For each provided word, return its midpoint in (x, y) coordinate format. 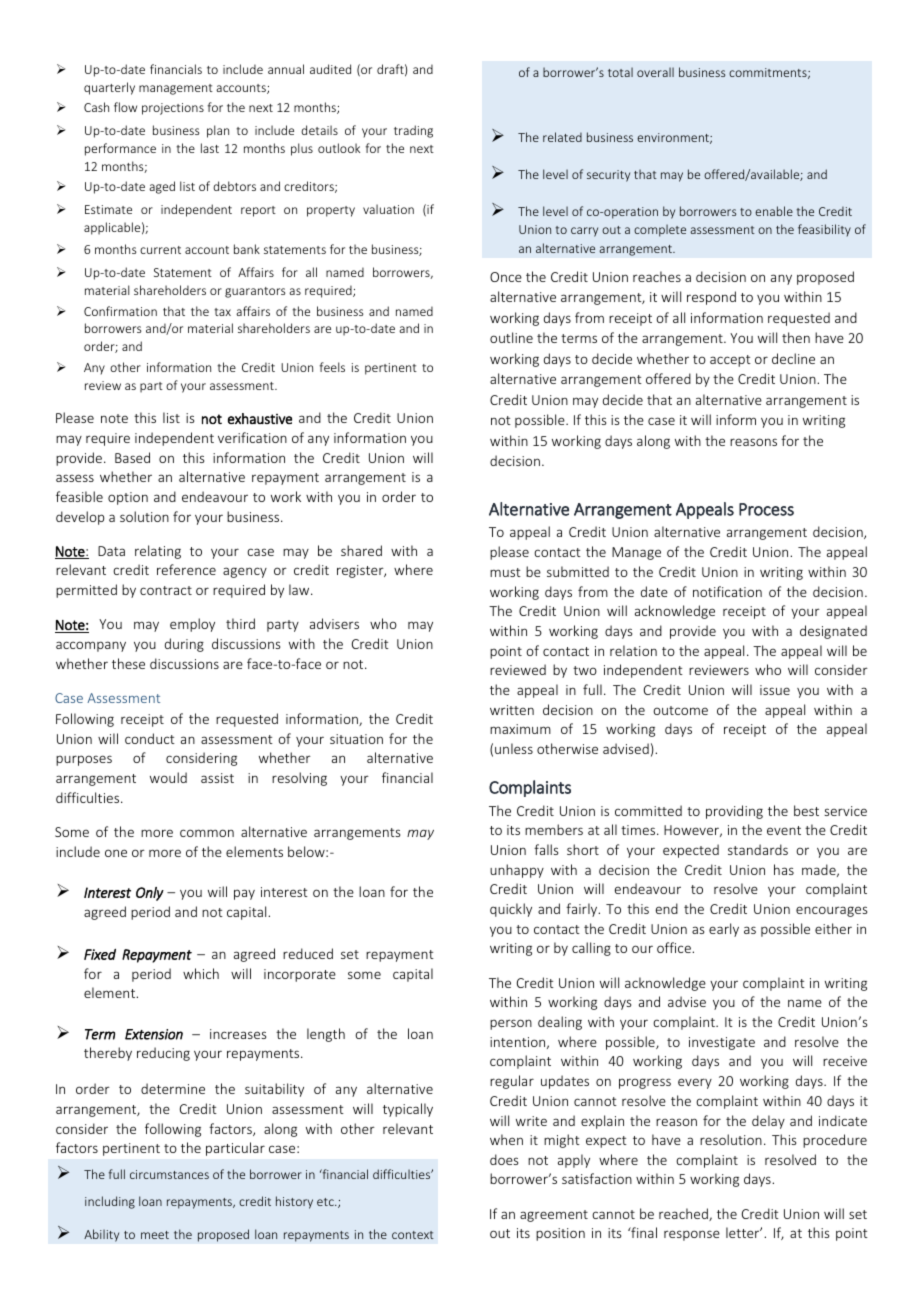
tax (222, 312)
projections (173, 109)
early (724, 930)
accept (730, 361)
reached (684, 1214)
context (413, 1235)
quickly (511, 910)
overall (655, 72)
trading (413, 131)
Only (150, 894)
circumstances (169, 1174)
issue (775, 690)
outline (511, 337)
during (184, 645)
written (512, 710)
